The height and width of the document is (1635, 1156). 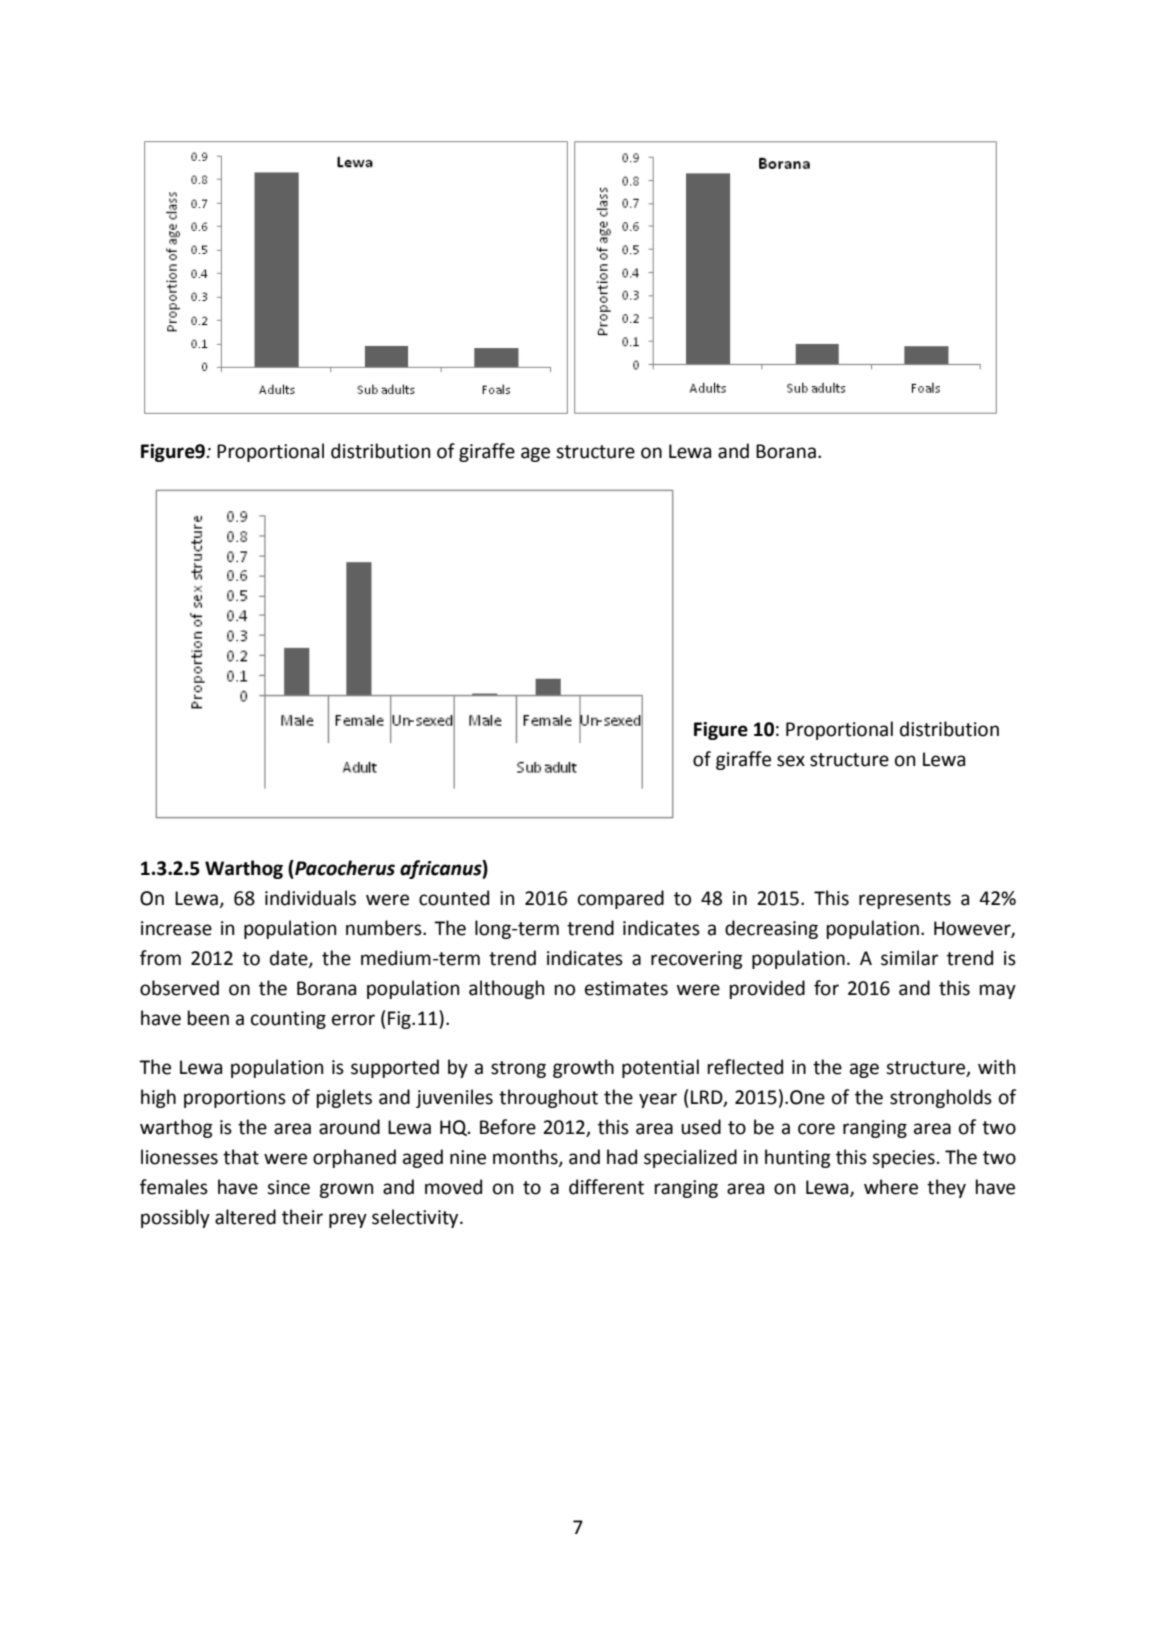 What do you see at coordinates (179, 988) in the document?
I see `observed` at bounding box center [179, 988].
